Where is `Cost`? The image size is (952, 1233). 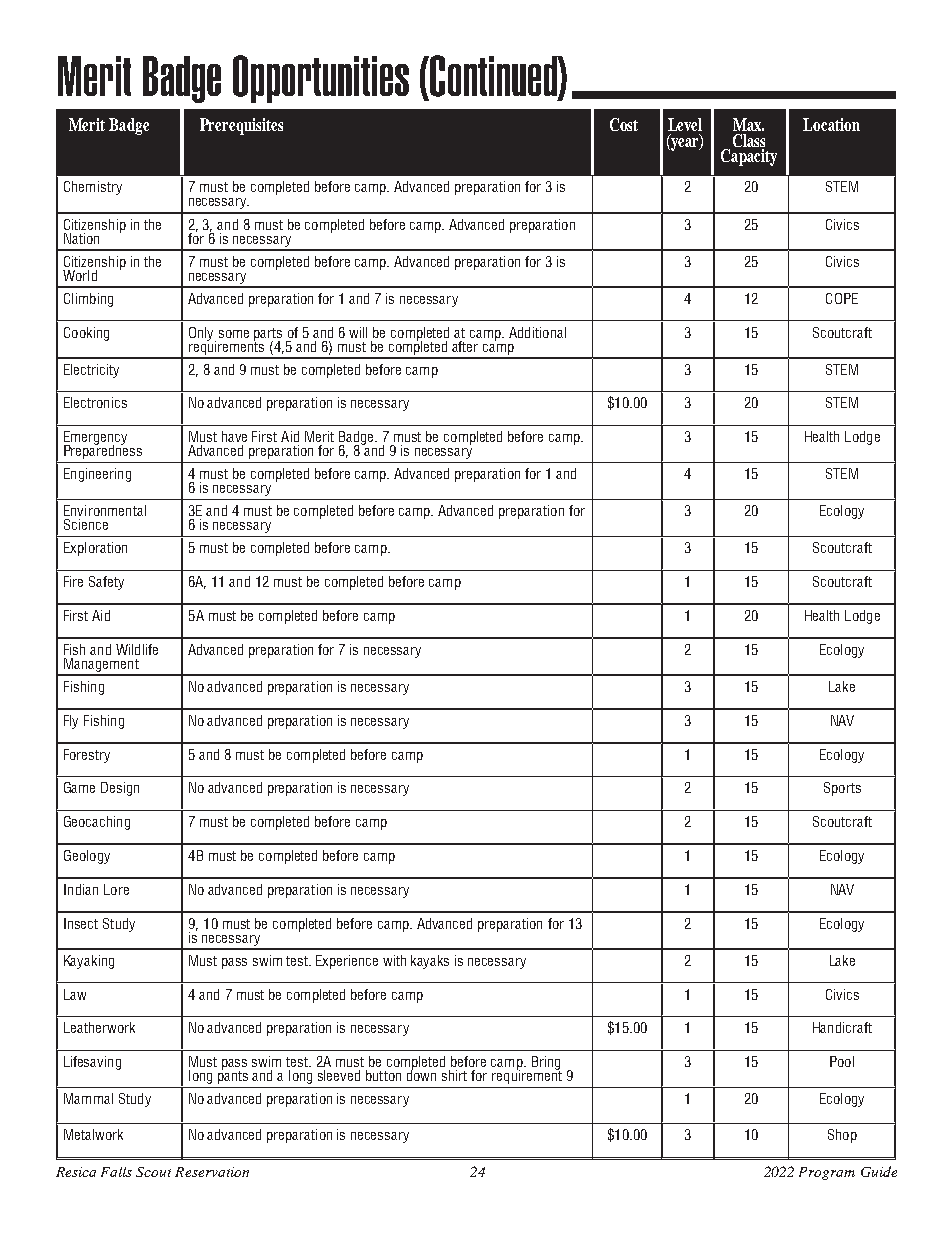 Cost is located at coordinates (624, 124).
